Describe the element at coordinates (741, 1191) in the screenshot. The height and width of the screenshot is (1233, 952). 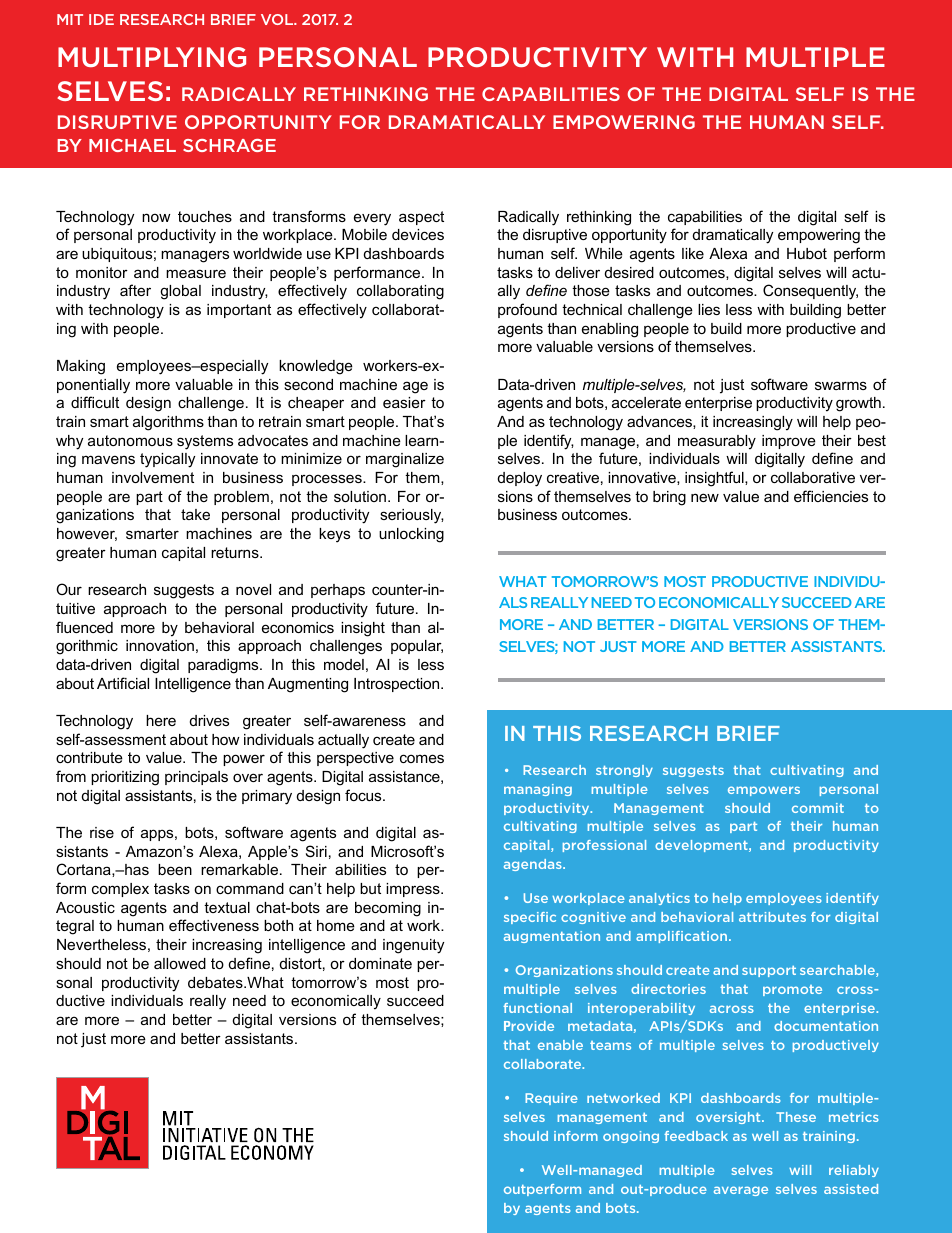
I see `average` at that location.
